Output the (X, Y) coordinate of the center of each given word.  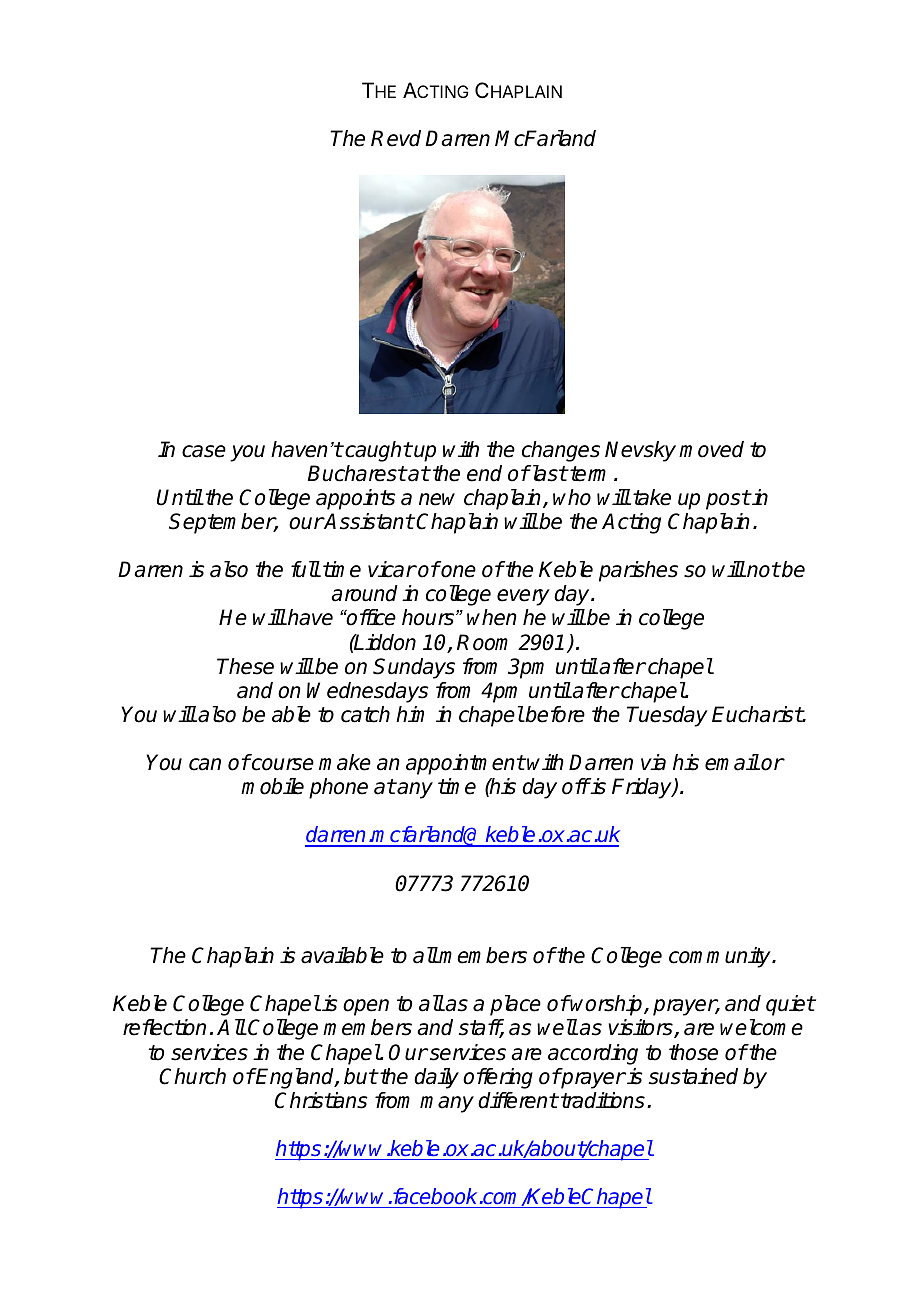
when (492, 617)
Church (192, 1076)
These (245, 666)
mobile (272, 786)
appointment (465, 764)
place (515, 1005)
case (204, 451)
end (484, 473)
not (762, 570)
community (721, 957)
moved (711, 449)
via (653, 762)
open (366, 1007)
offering (498, 1078)
